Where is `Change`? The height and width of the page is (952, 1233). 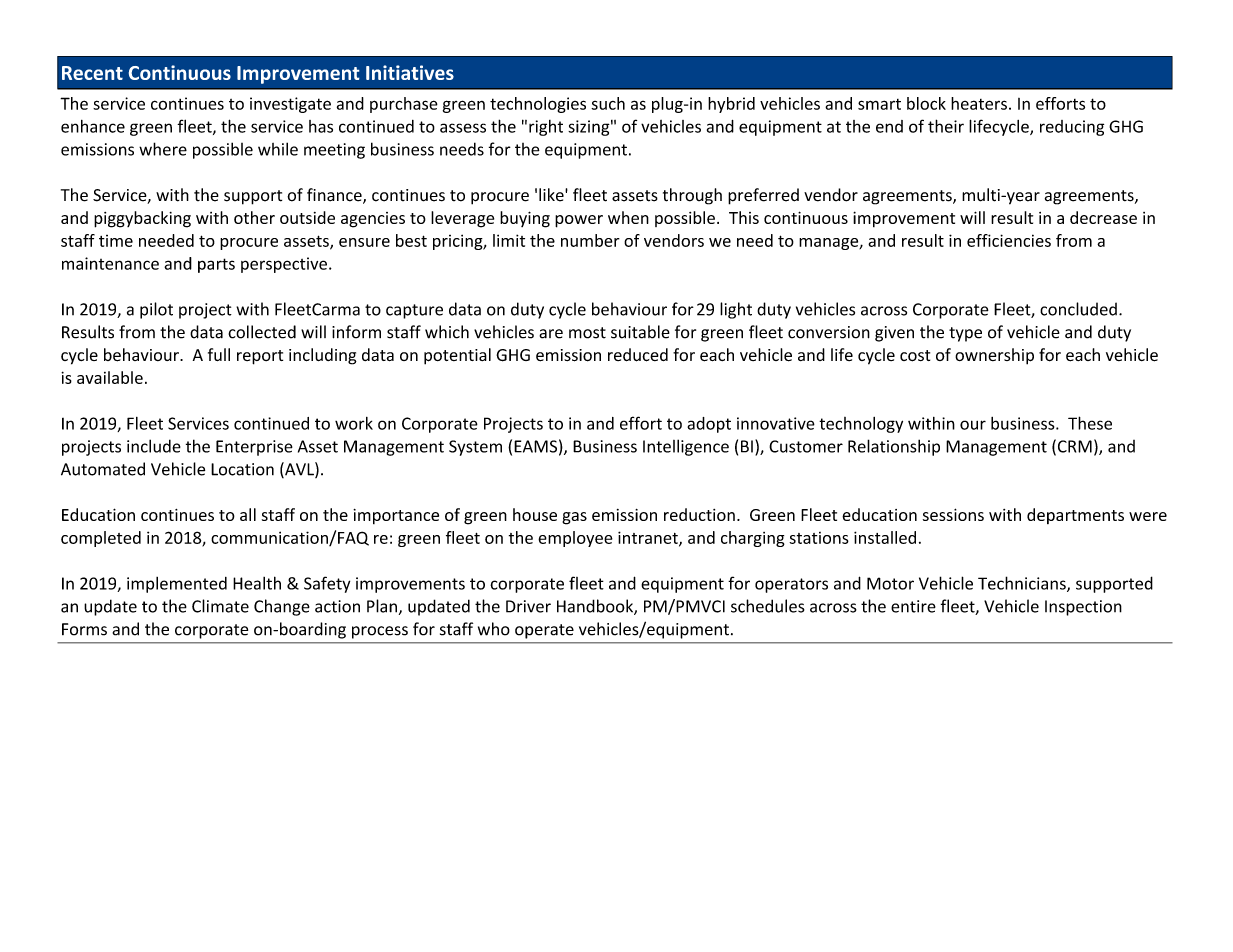 Change is located at coordinates (282, 607).
